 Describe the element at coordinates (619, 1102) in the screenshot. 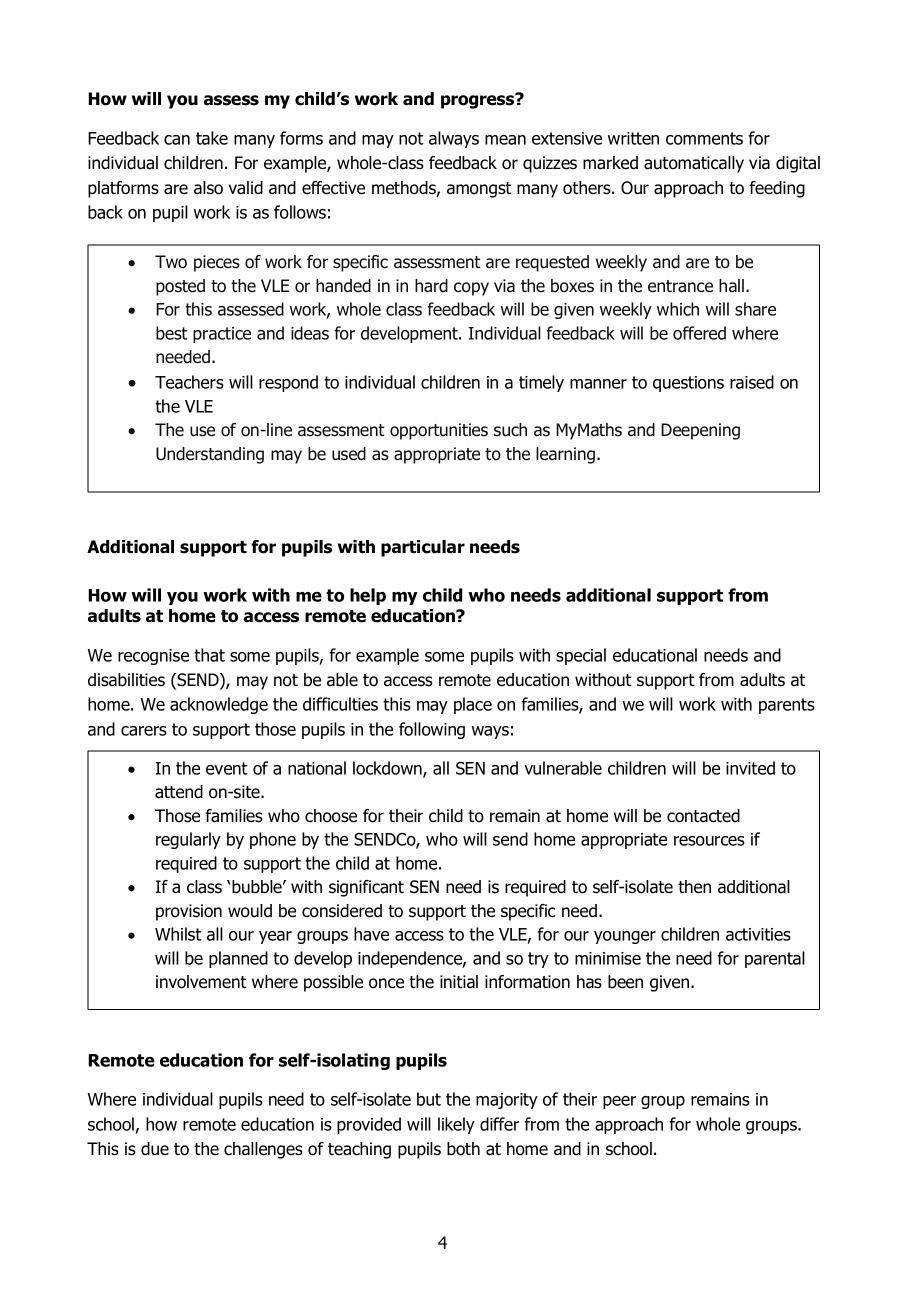

I see `peer` at that location.
